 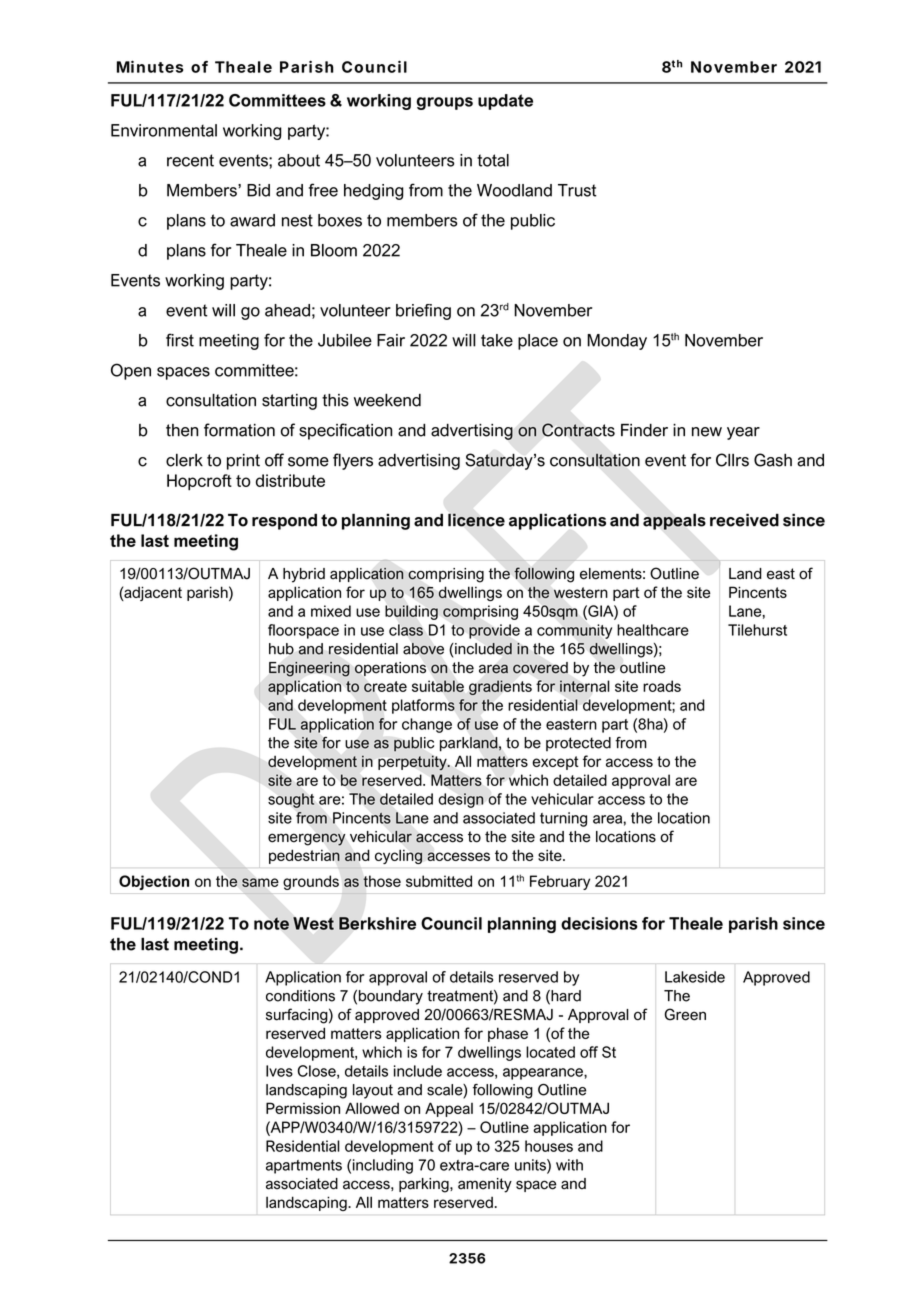 What do you see at coordinates (190, 160) in the screenshot?
I see `recent` at bounding box center [190, 160].
